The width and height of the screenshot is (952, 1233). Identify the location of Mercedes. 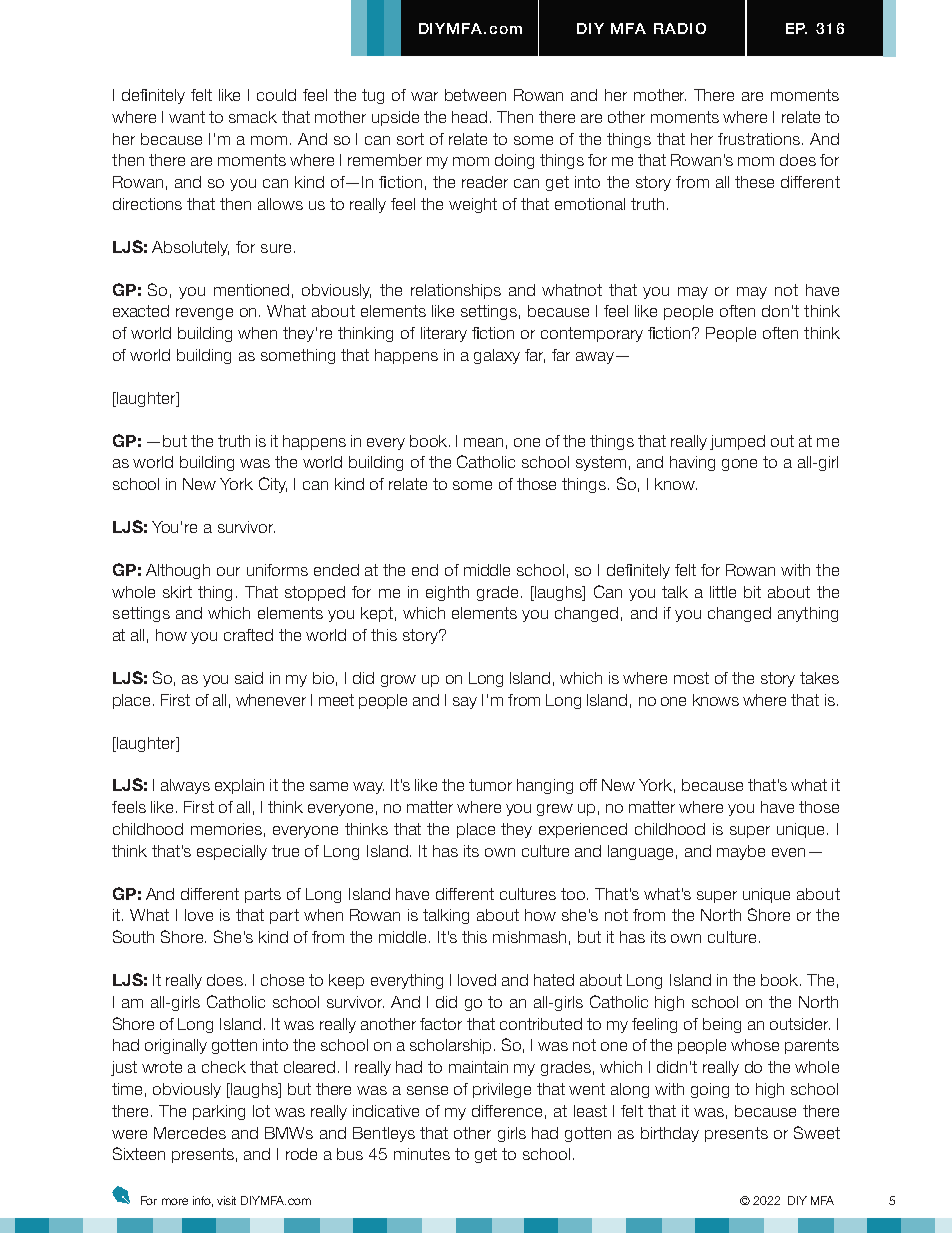
(190, 1133).
